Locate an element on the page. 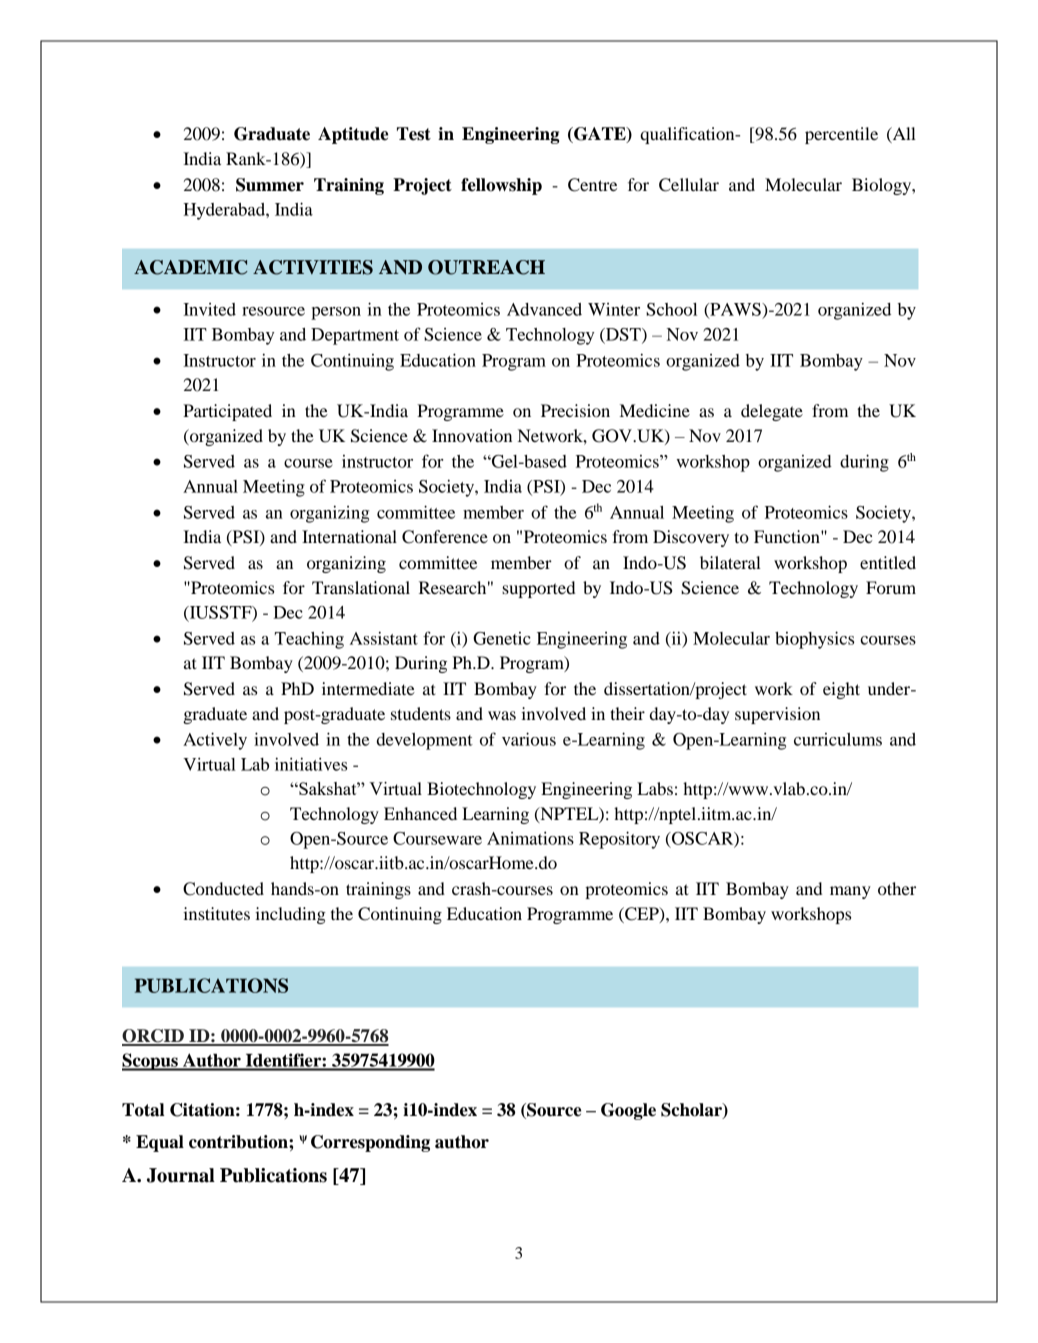 Image resolution: width=1038 pixels, height=1343 pixels. Google is located at coordinates (628, 1111).
